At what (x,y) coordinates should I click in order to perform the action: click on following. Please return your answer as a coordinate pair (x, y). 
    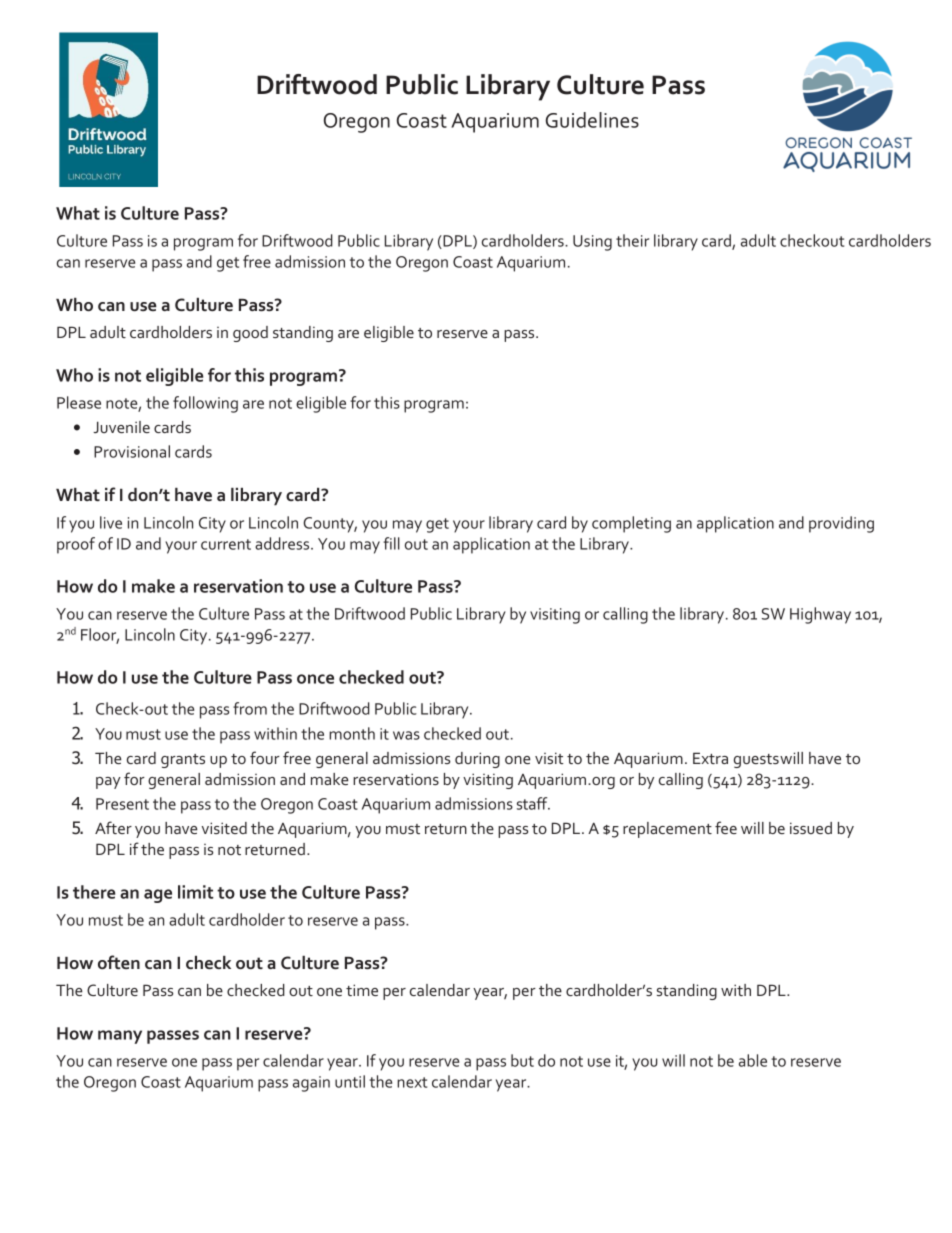
    Looking at the image, I should click on (205, 404).
